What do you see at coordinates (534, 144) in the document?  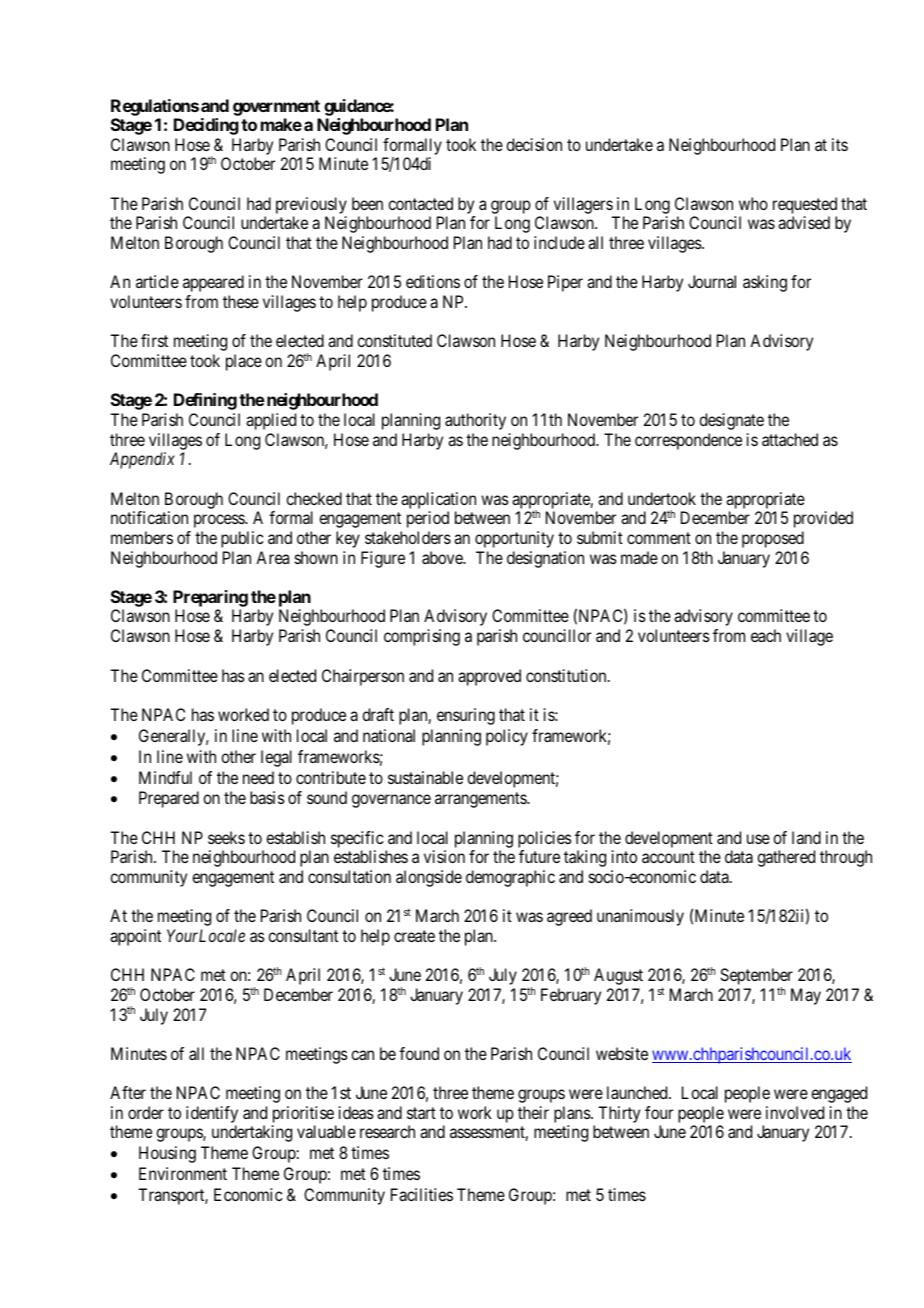 I see `decision` at bounding box center [534, 144].
